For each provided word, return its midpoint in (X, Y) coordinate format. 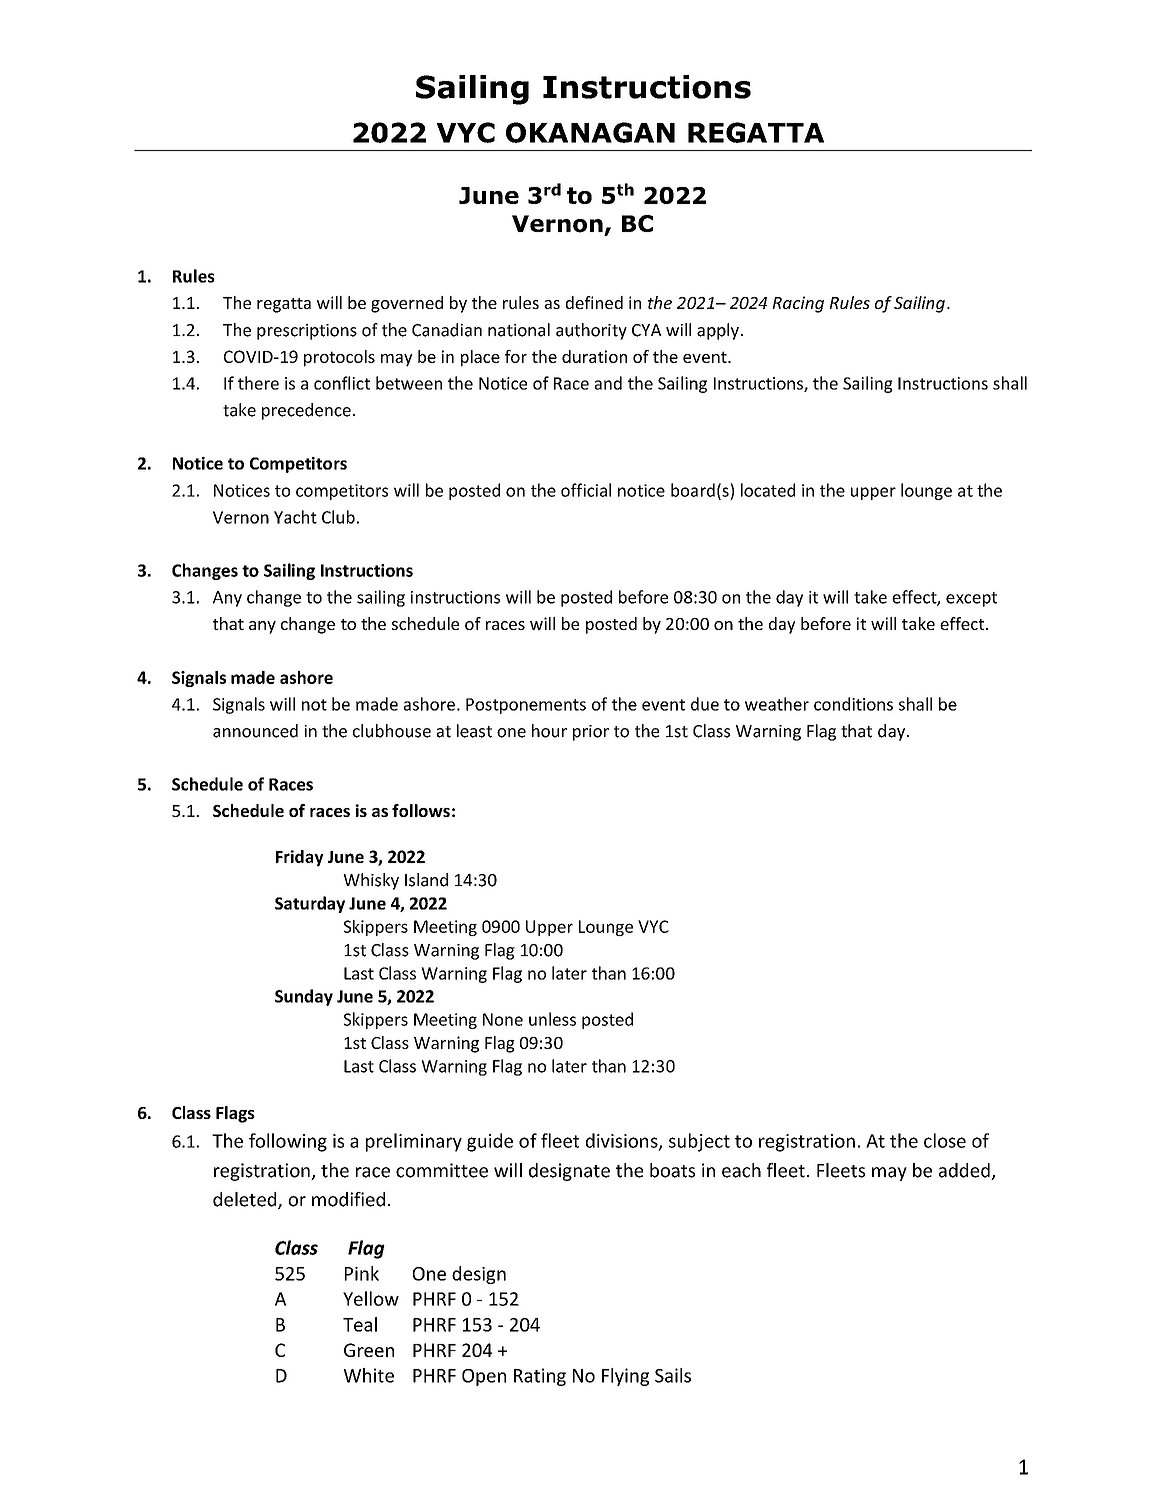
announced (255, 731)
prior (591, 733)
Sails (673, 1375)
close (945, 1140)
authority (591, 331)
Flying (625, 1377)
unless (552, 1019)
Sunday (304, 997)
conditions (853, 704)
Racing (798, 304)
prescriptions (307, 332)
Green (369, 1350)
